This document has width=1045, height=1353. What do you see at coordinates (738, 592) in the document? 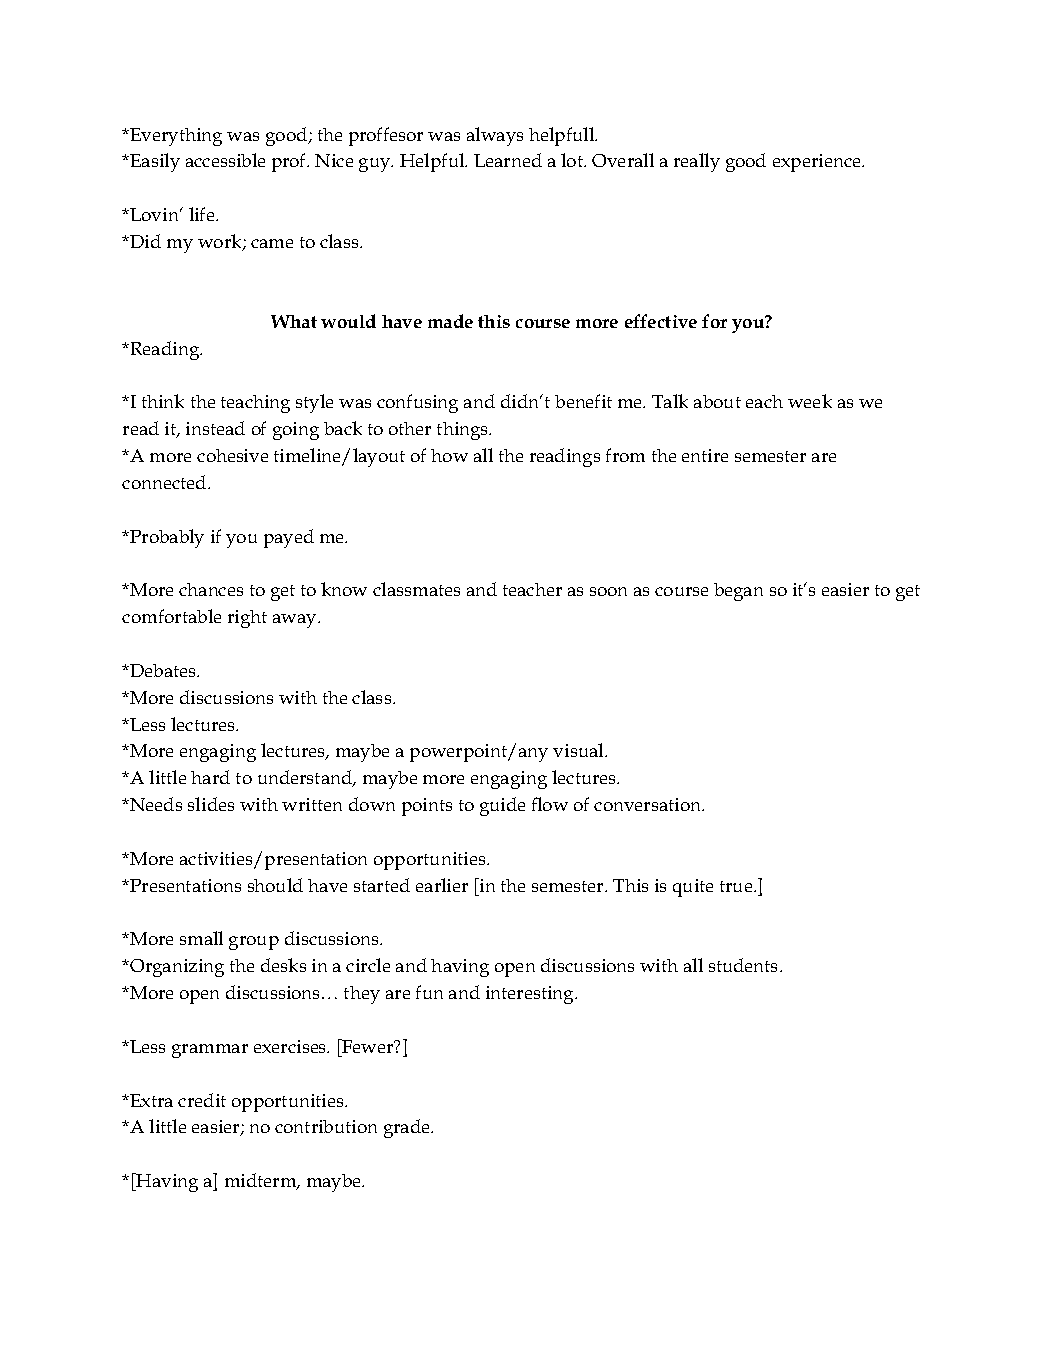
I see `began` at bounding box center [738, 592].
